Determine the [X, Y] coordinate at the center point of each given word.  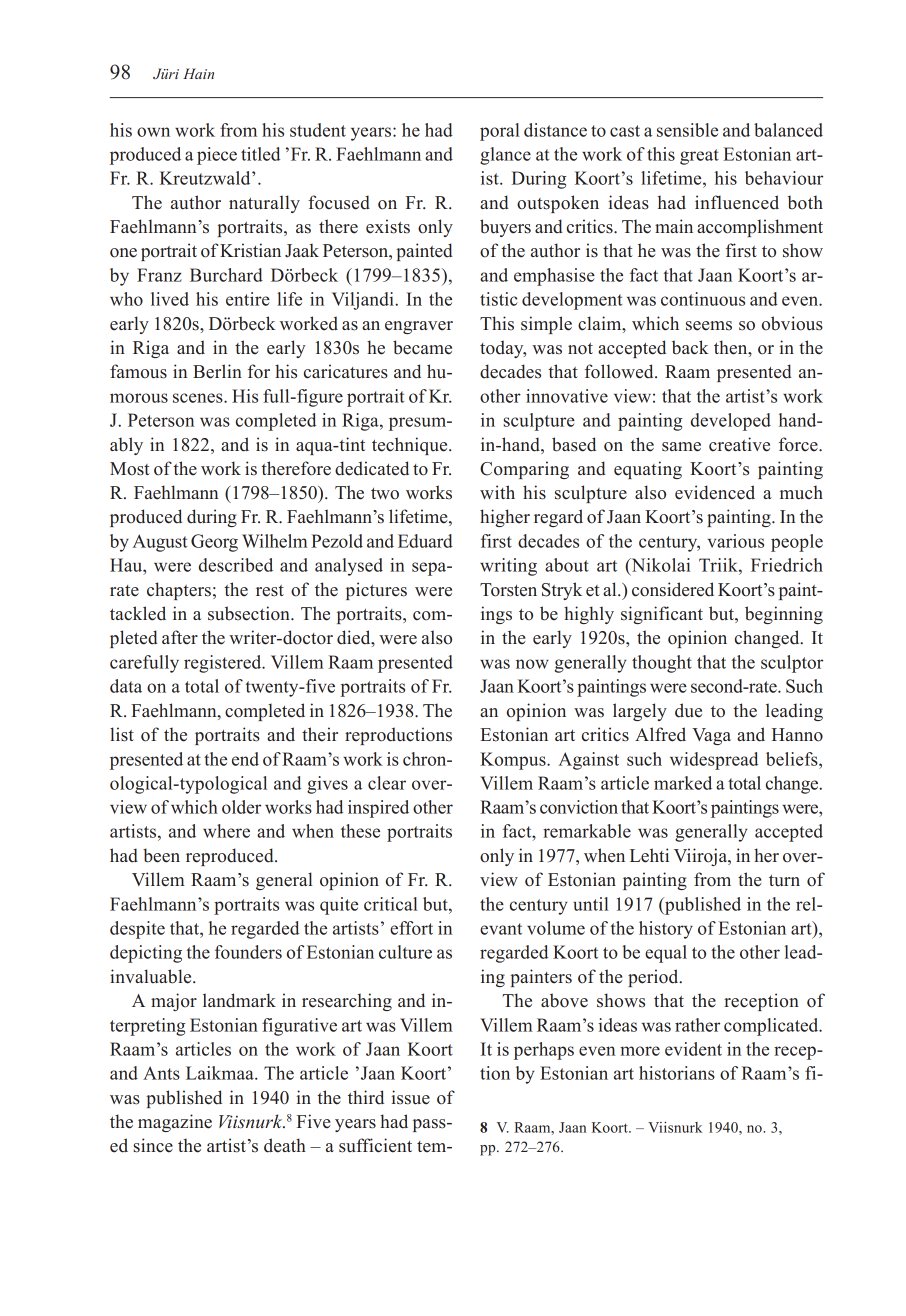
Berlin [217, 371]
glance [505, 156]
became [422, 347]
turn [784, 880]
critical [391, 904]
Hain [198, 73]
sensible [687, 130]
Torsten [508, 590]
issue [410, 1097]
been [161, 855]
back [690, 347]
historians [677, 1073]
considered [673, 589]
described [236, 565]
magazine [175, 1123]
